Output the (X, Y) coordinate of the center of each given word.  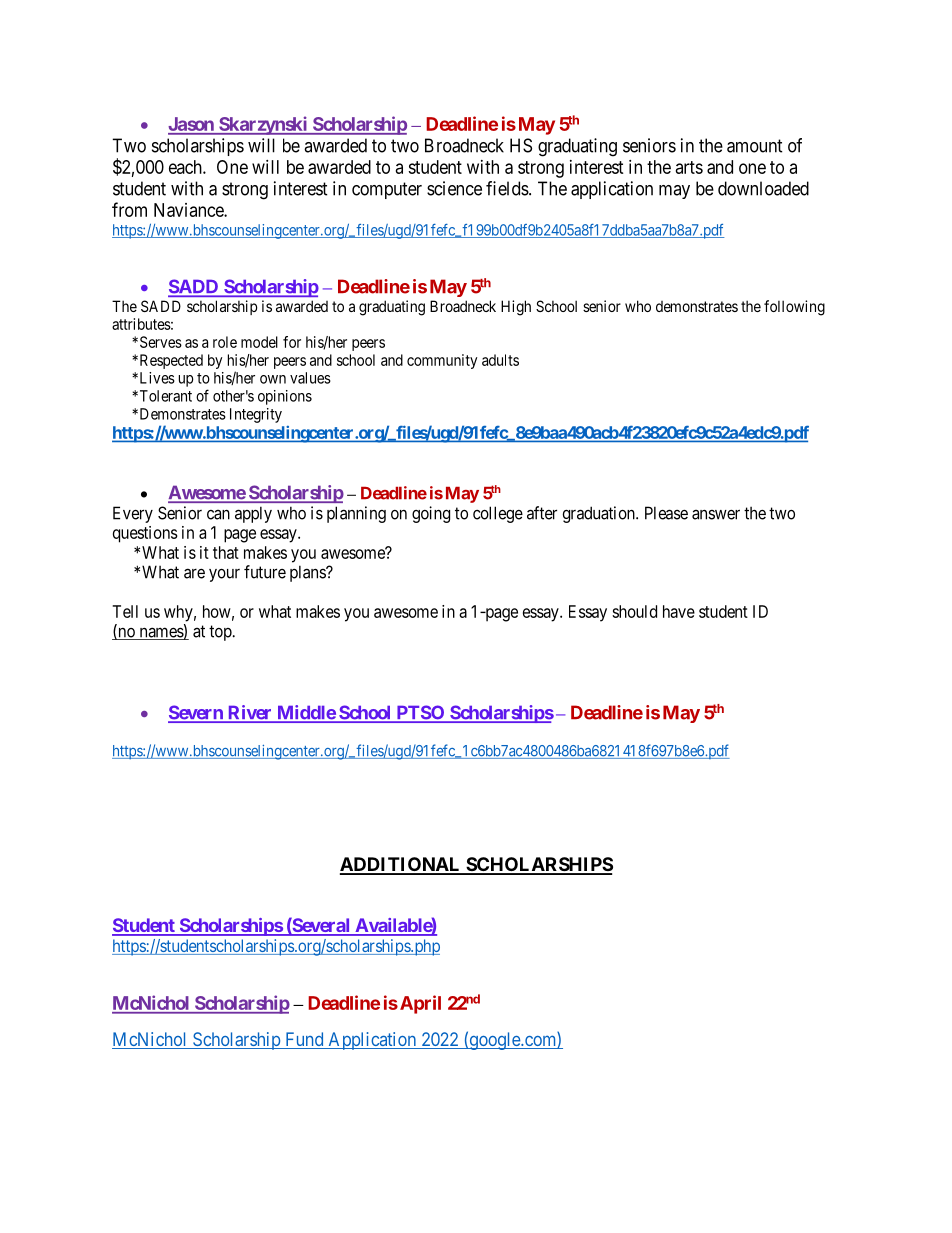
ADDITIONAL (401, 865)
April (419, 1004)
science (454, 188)
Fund (304, 1040)
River (250, 713)
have (679, 611)
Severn (196, 713)
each (186, 167)
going (431, 514)
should (634, 611)
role (225, 342)
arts (689, 167)
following (794, 308)
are (194, 573)
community (442, 361)
